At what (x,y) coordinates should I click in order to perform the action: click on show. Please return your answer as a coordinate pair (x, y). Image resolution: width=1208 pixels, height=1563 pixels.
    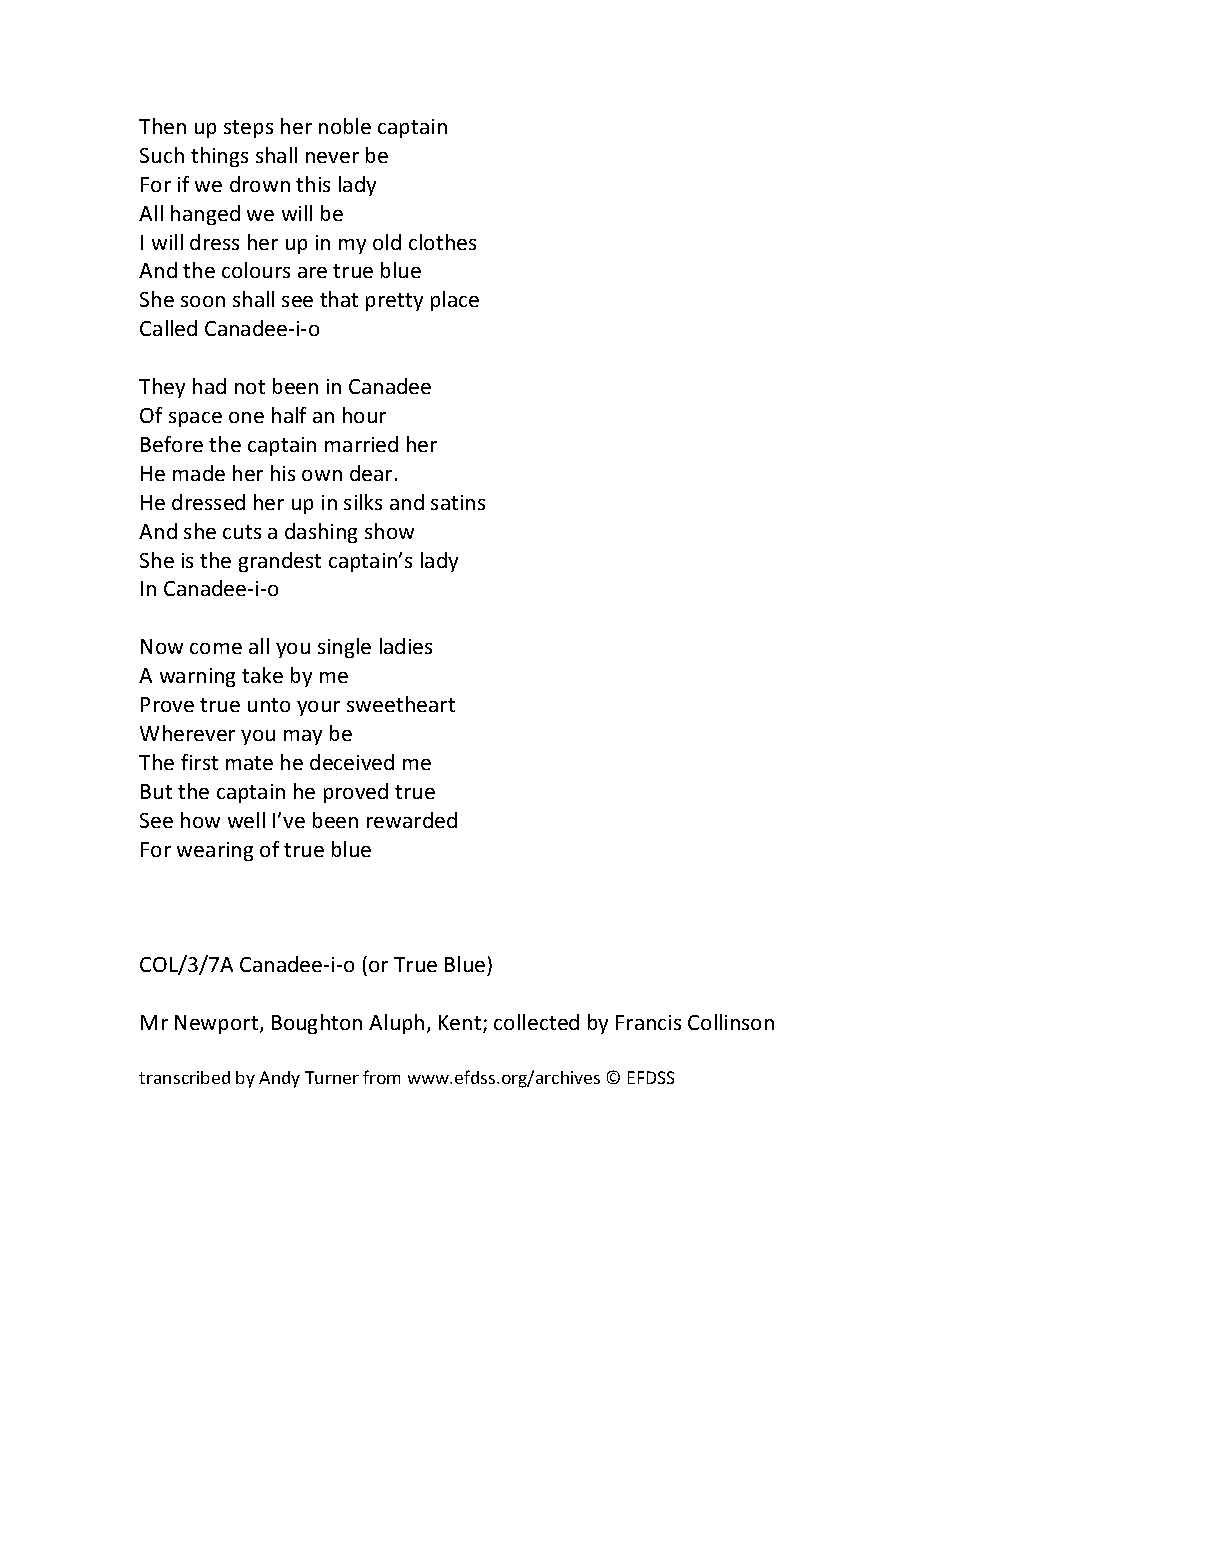
    Looking at the image, I should click on (389, 531).
